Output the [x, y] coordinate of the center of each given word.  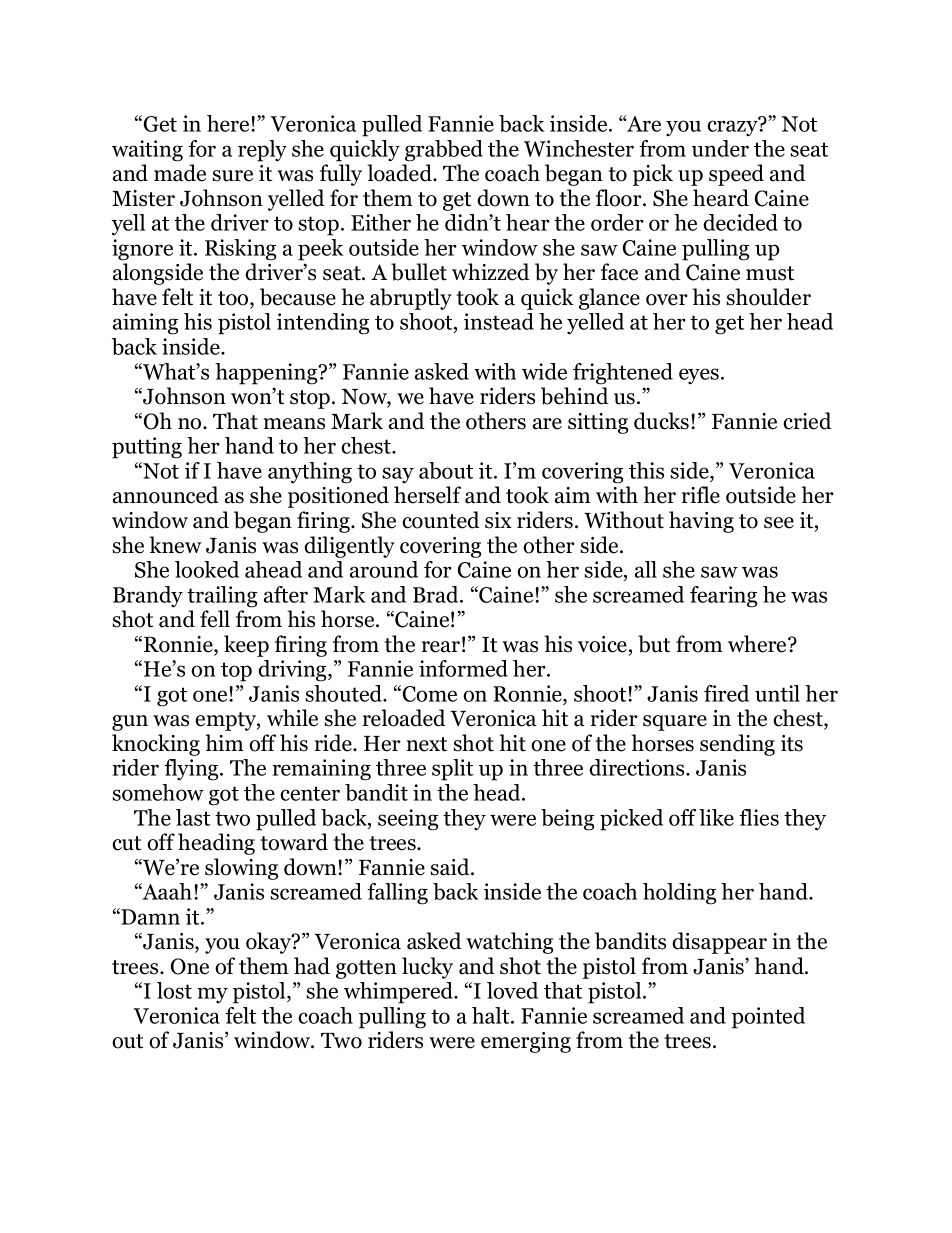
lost [174, 990]
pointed [768, 1018]
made [180, 173]
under [720, 148]
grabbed [444, 151]
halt [492, 1015]
